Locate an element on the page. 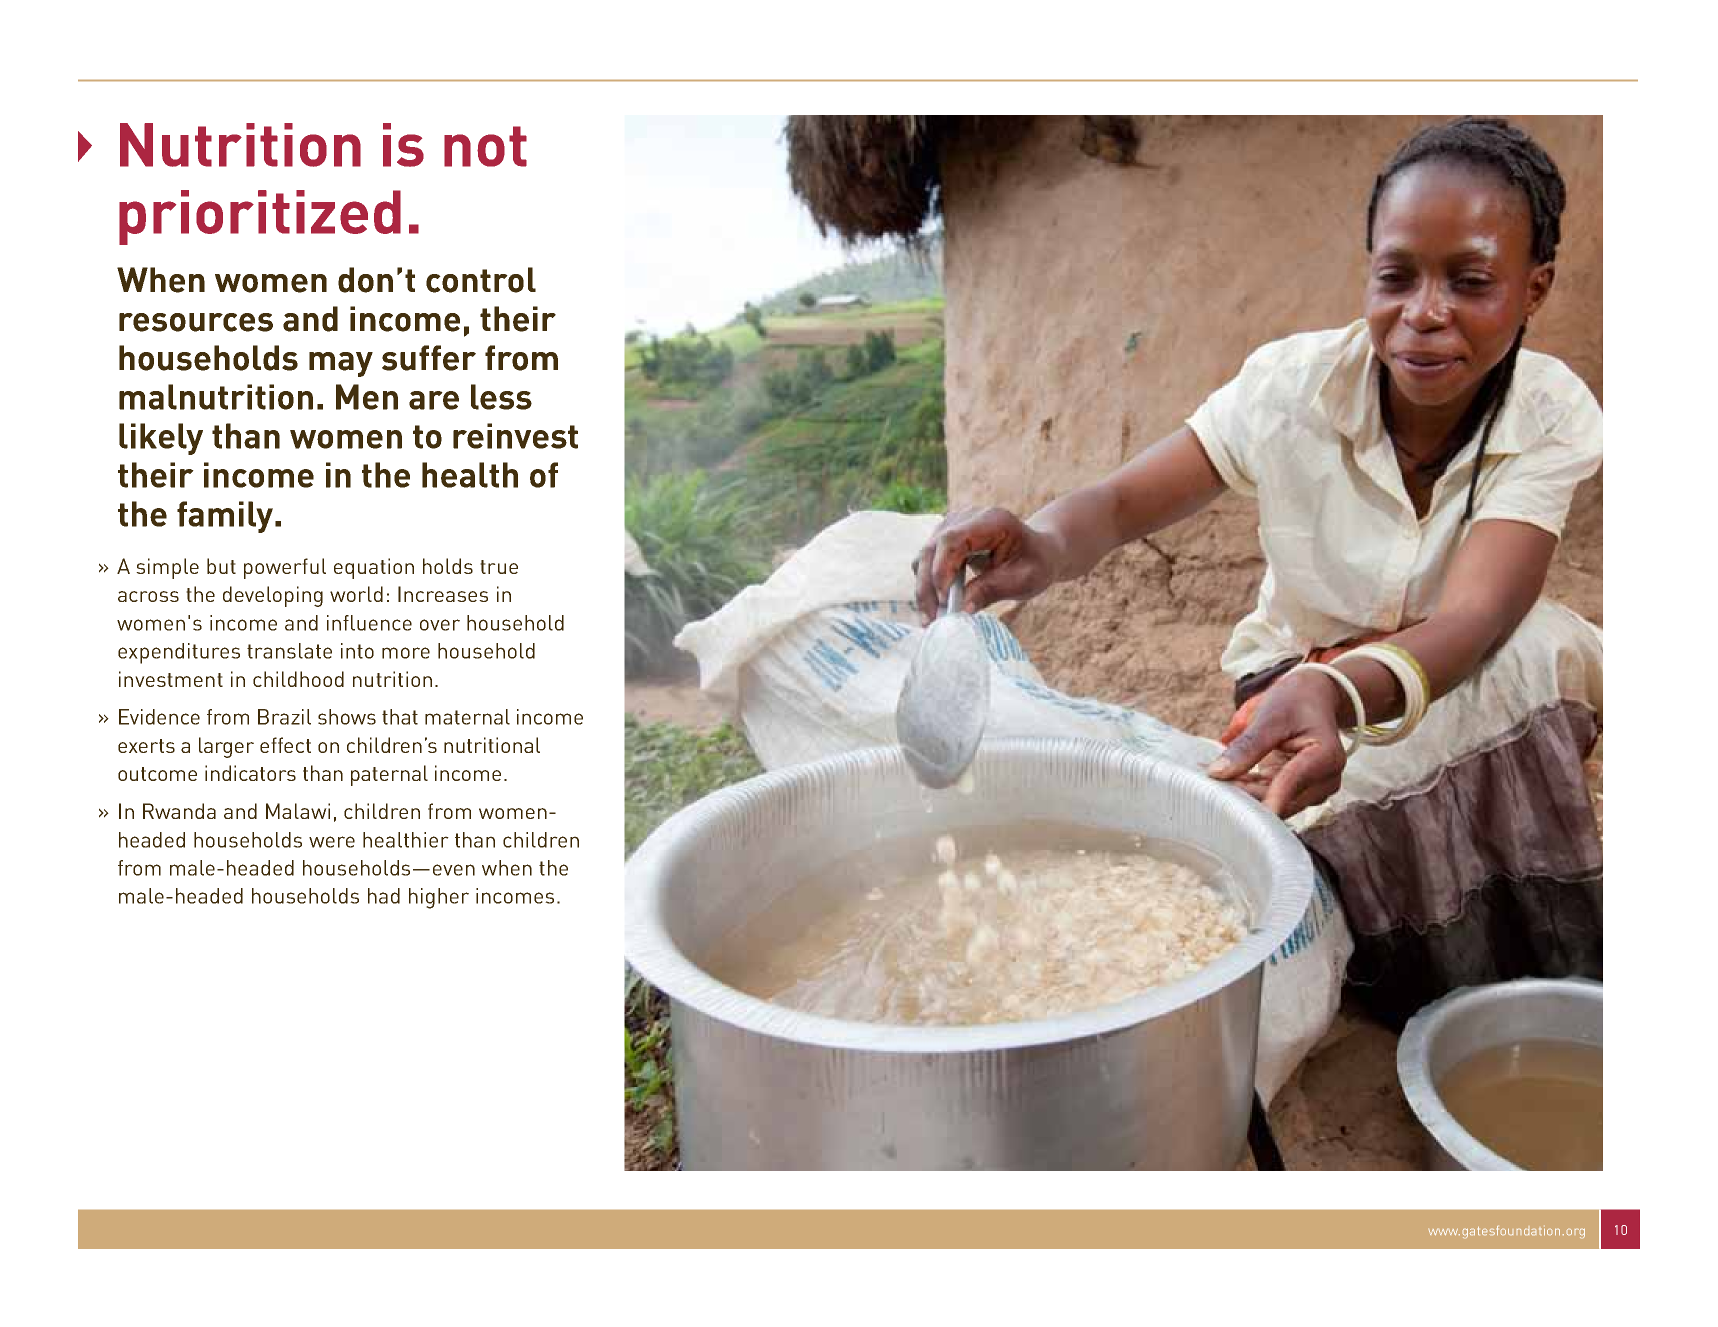  investment is located at coordinates (171, 679).
